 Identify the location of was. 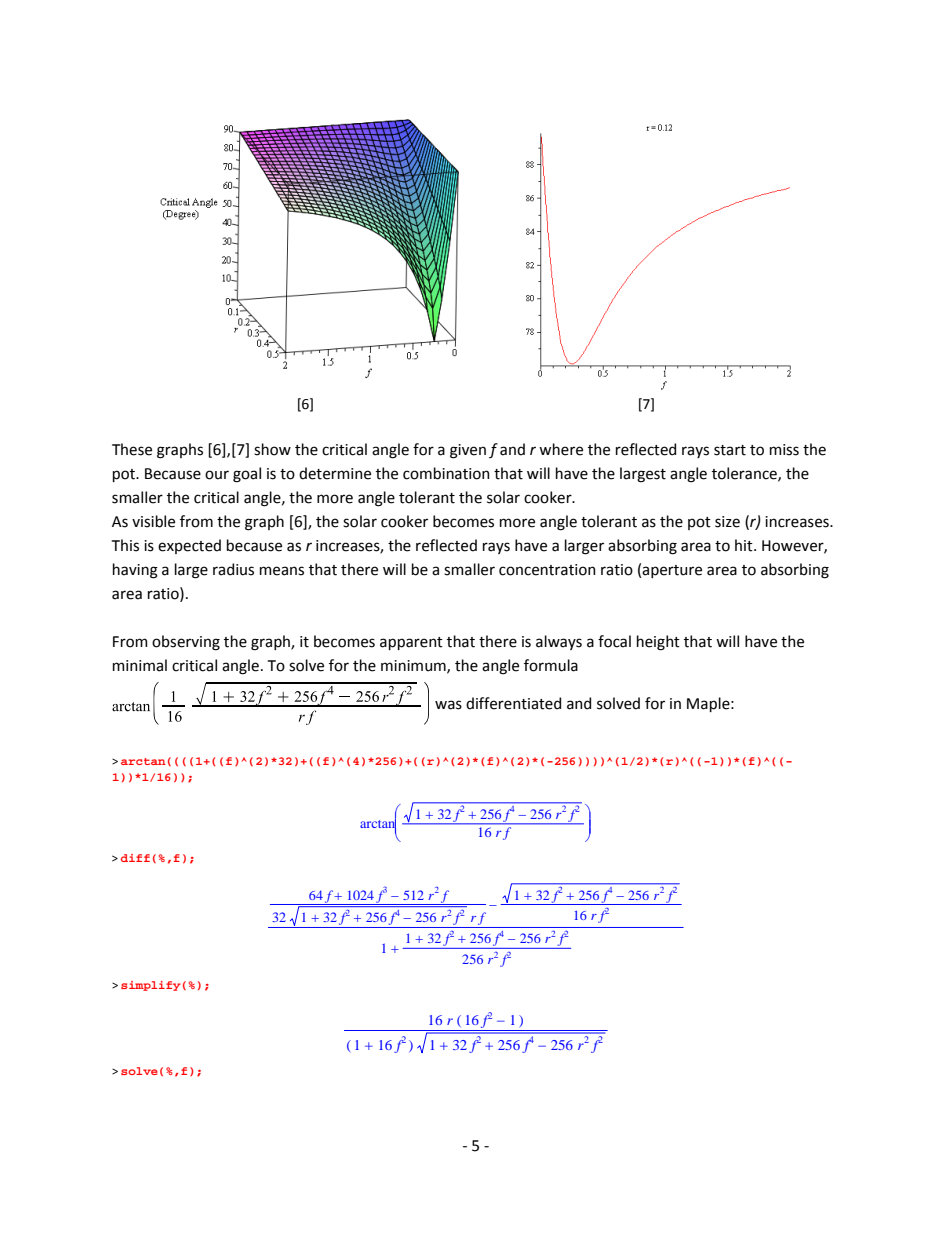
(448, 705).
